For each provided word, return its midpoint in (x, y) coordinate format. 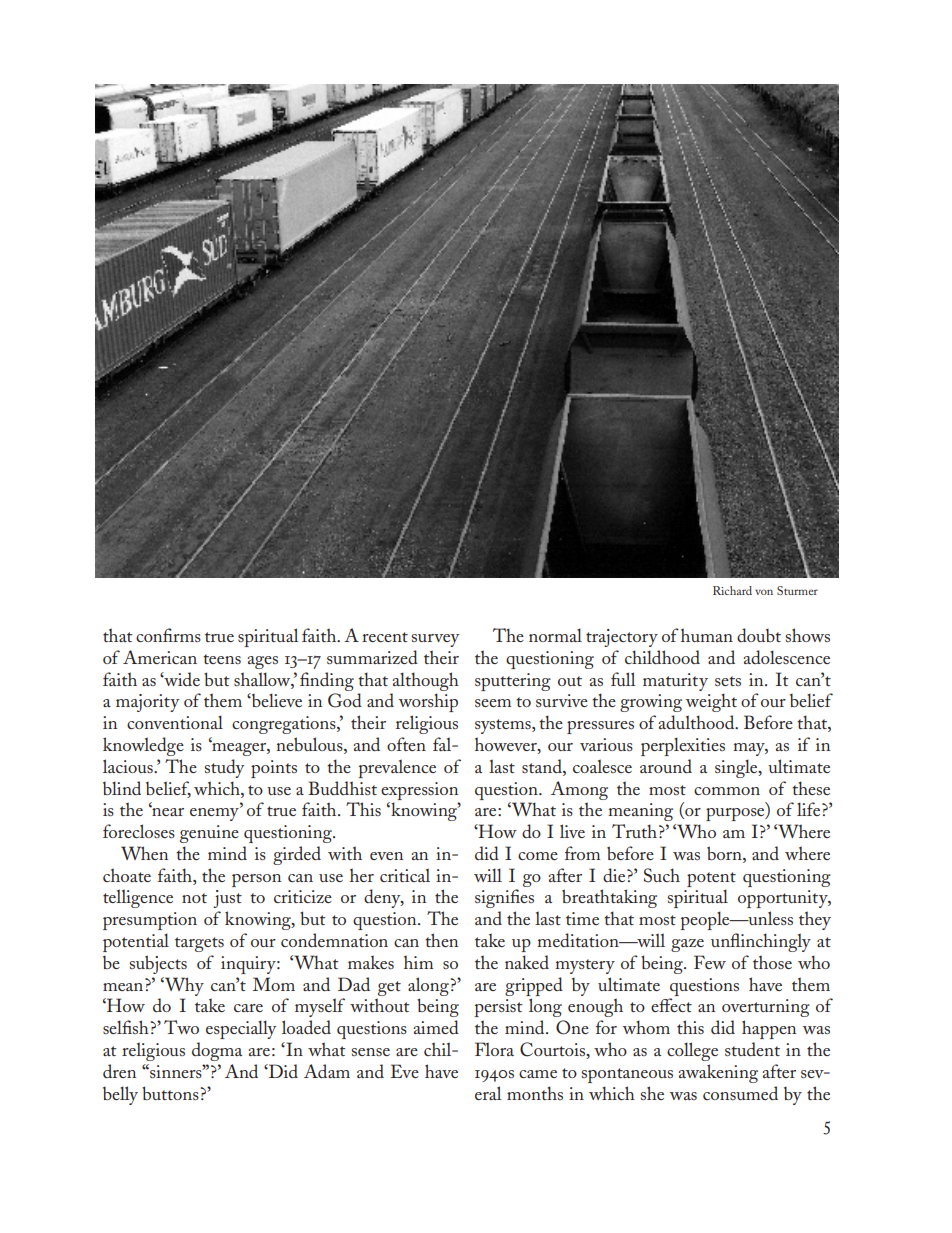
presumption (150, 921)
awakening (718, 1073)
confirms (168, 635)
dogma (217, 1051)
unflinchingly (761, 942)
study (224, 768)
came (538, 1074)
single (737, 768)
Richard (732, 590)
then (441, 940)
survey (435, 640)
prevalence (397, 768)
